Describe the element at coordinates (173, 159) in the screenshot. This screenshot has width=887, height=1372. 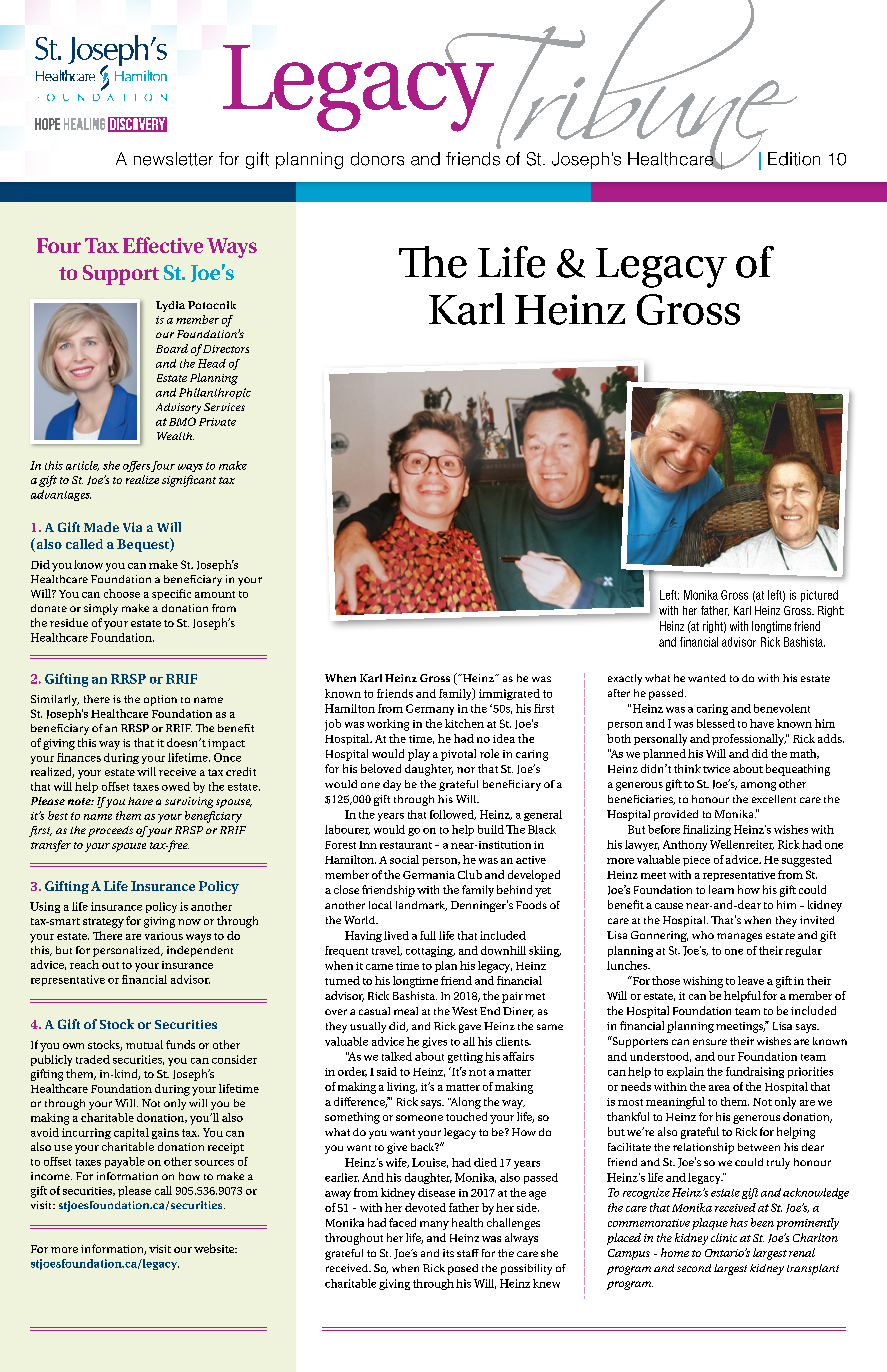
I see `newsletter` at that location.
